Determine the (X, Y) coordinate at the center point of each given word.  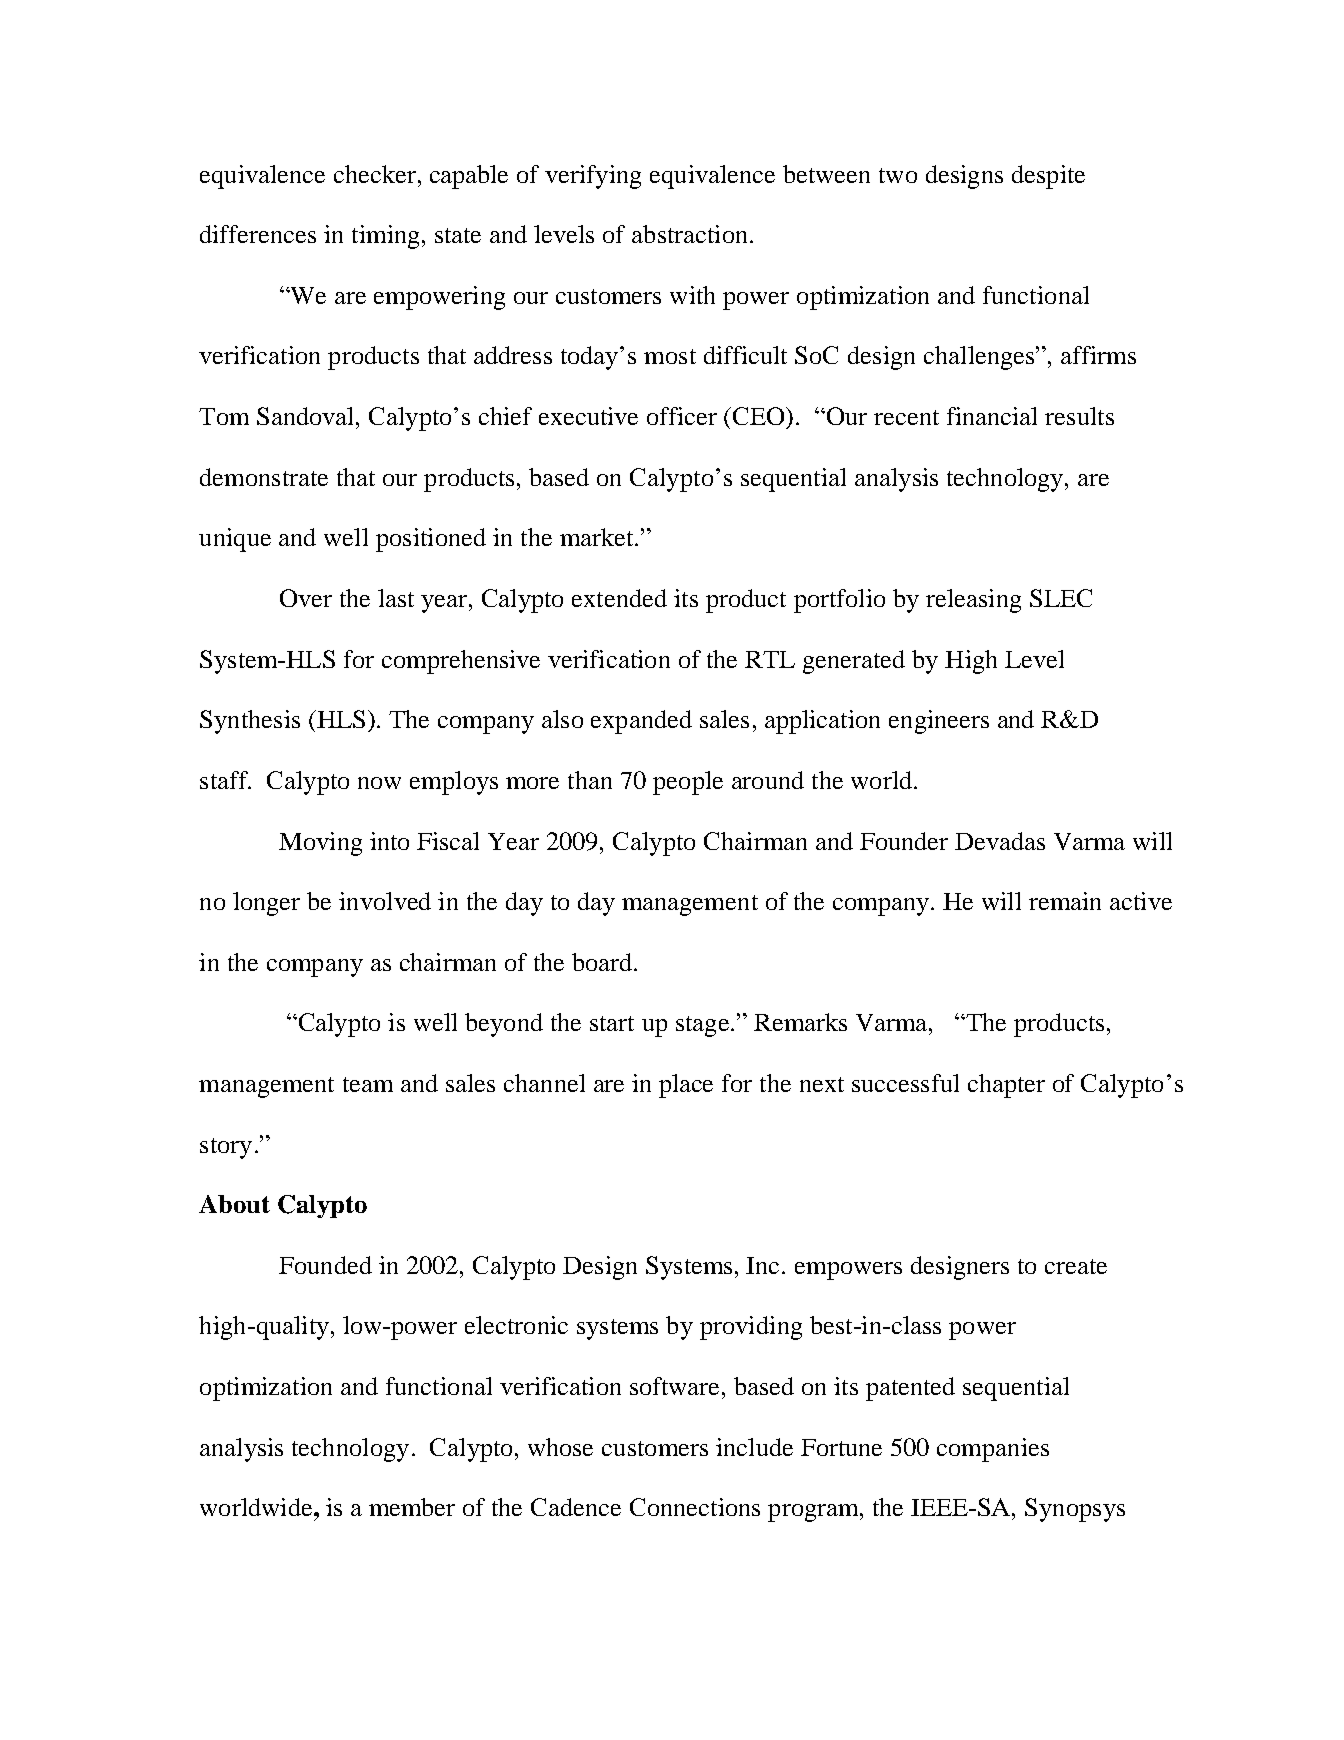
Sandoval (307, 416)
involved (385, 901)
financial (992, 416)
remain (1065, 901)
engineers (939, 722)
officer (682, 416)
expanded (641, 722)
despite (1048, 177)
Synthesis (250, 722)
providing (751, 1328)
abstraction (689, 234)
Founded (325, 1265)
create (1076, 1266)
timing (385, 237)
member (412, 1507)
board (603, 962)
